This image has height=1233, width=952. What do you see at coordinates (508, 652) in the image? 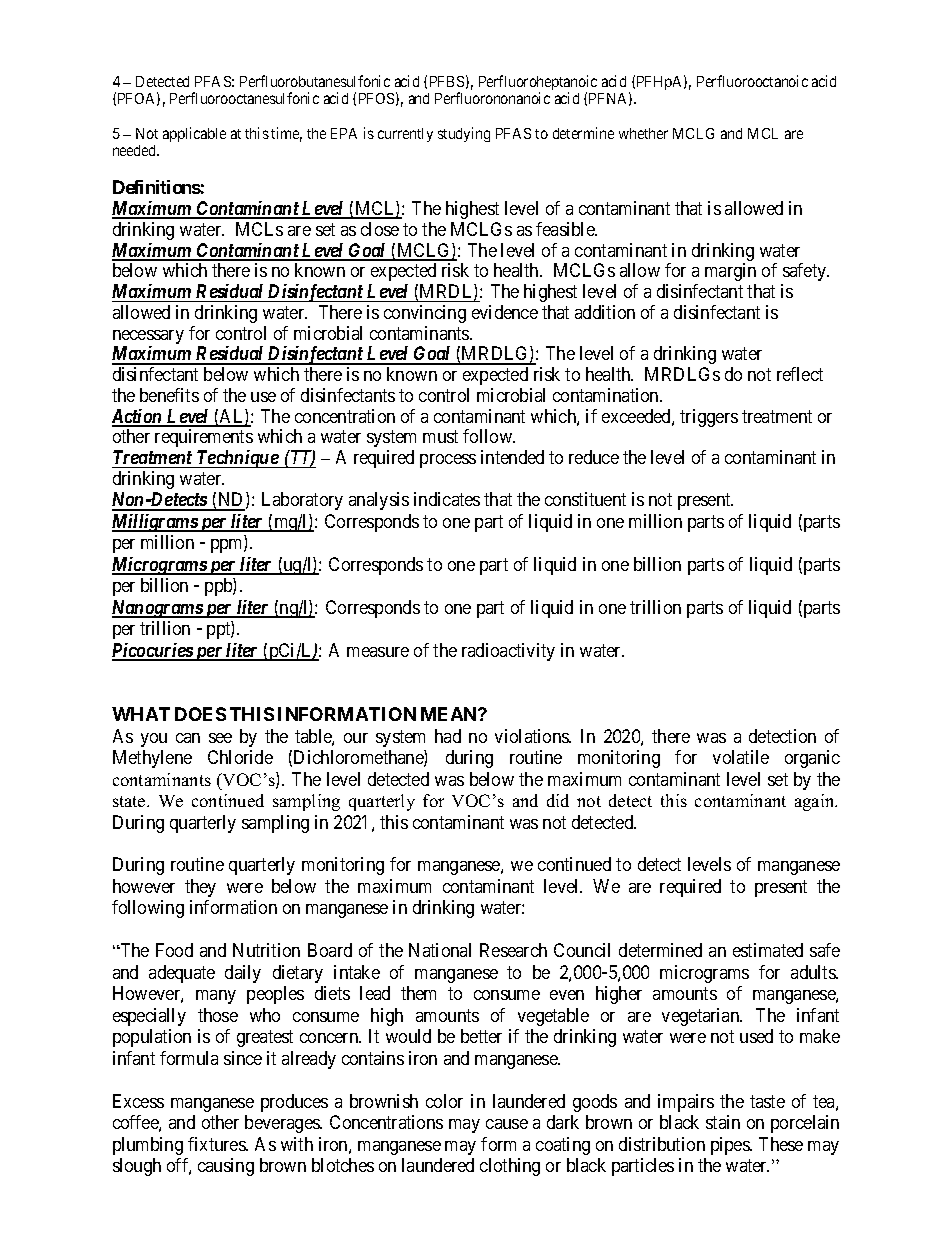
I see `radioactivity` at bounding box center [508, 652].
